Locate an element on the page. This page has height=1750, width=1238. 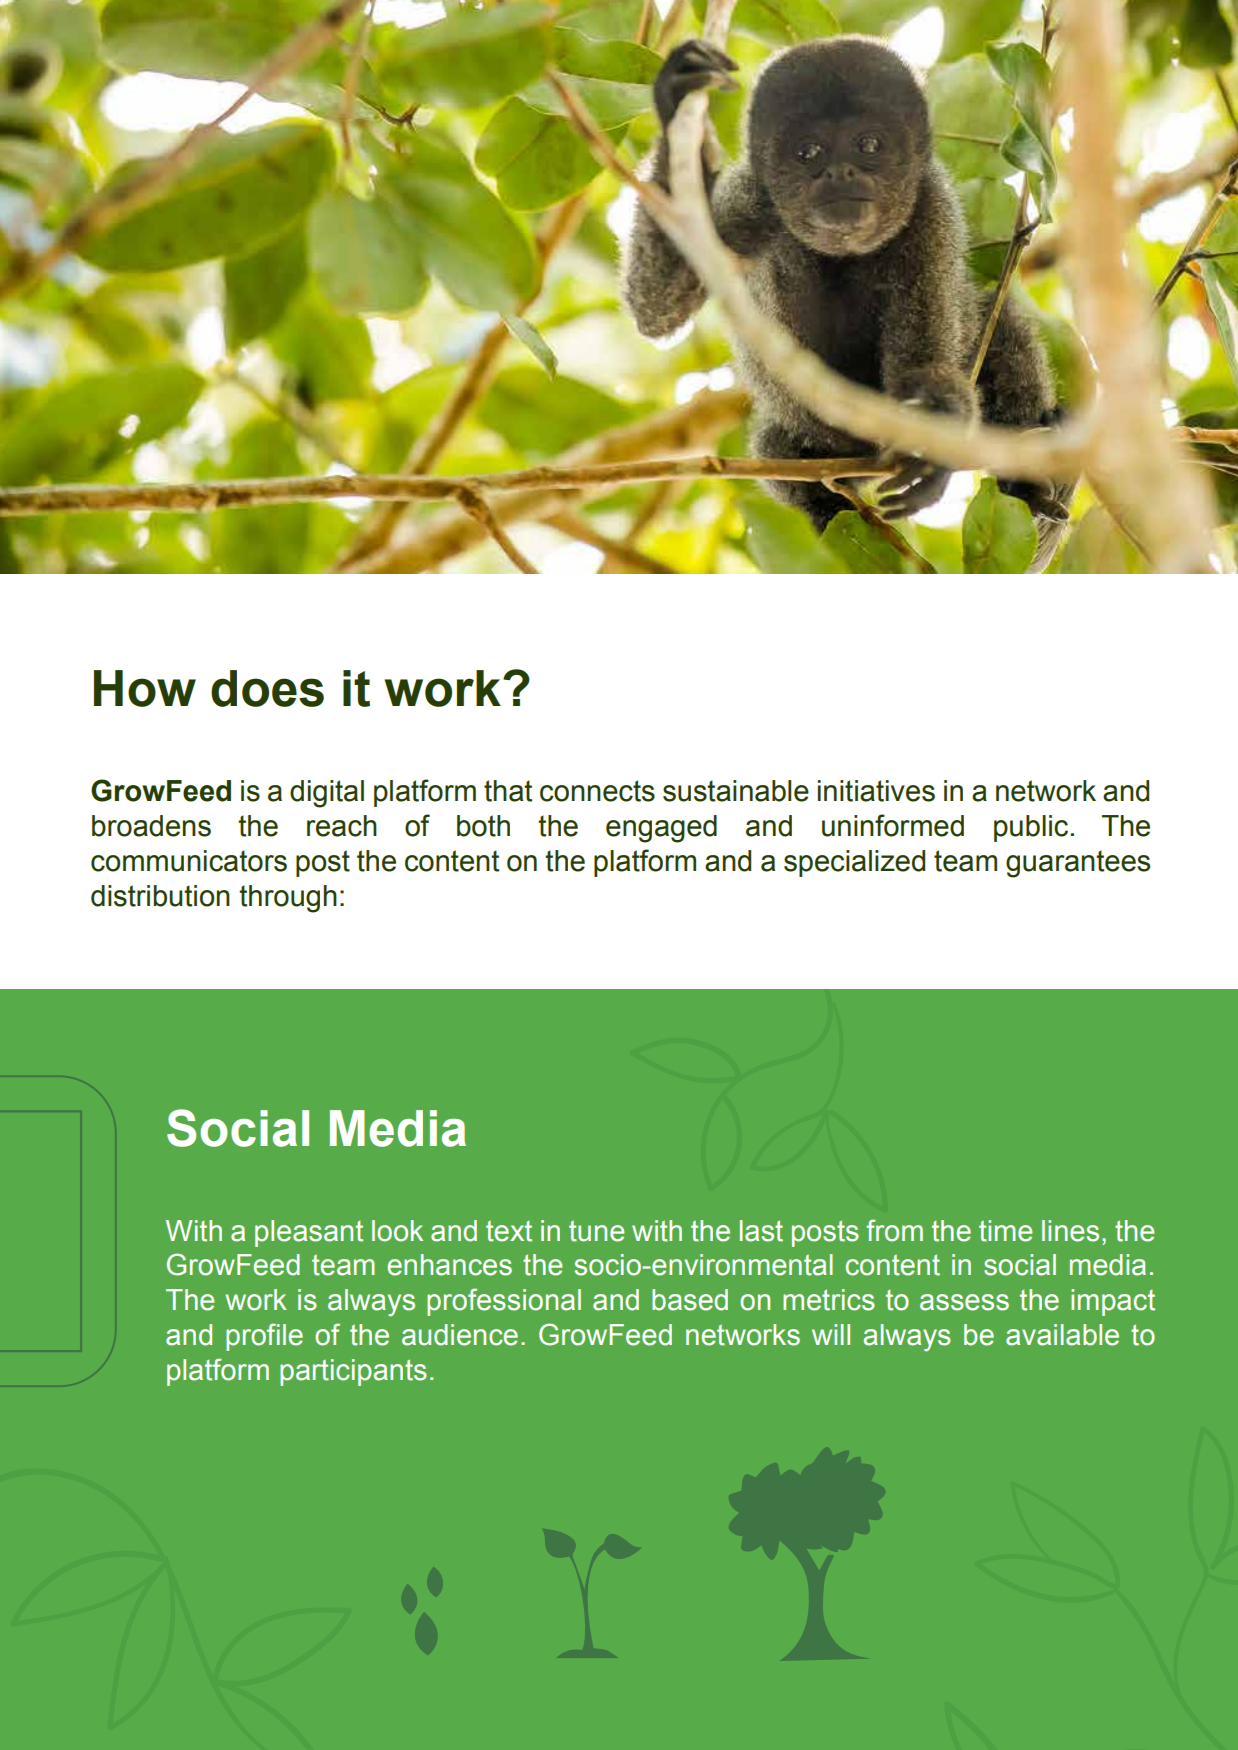
does is located at coordinates (267, 688).
